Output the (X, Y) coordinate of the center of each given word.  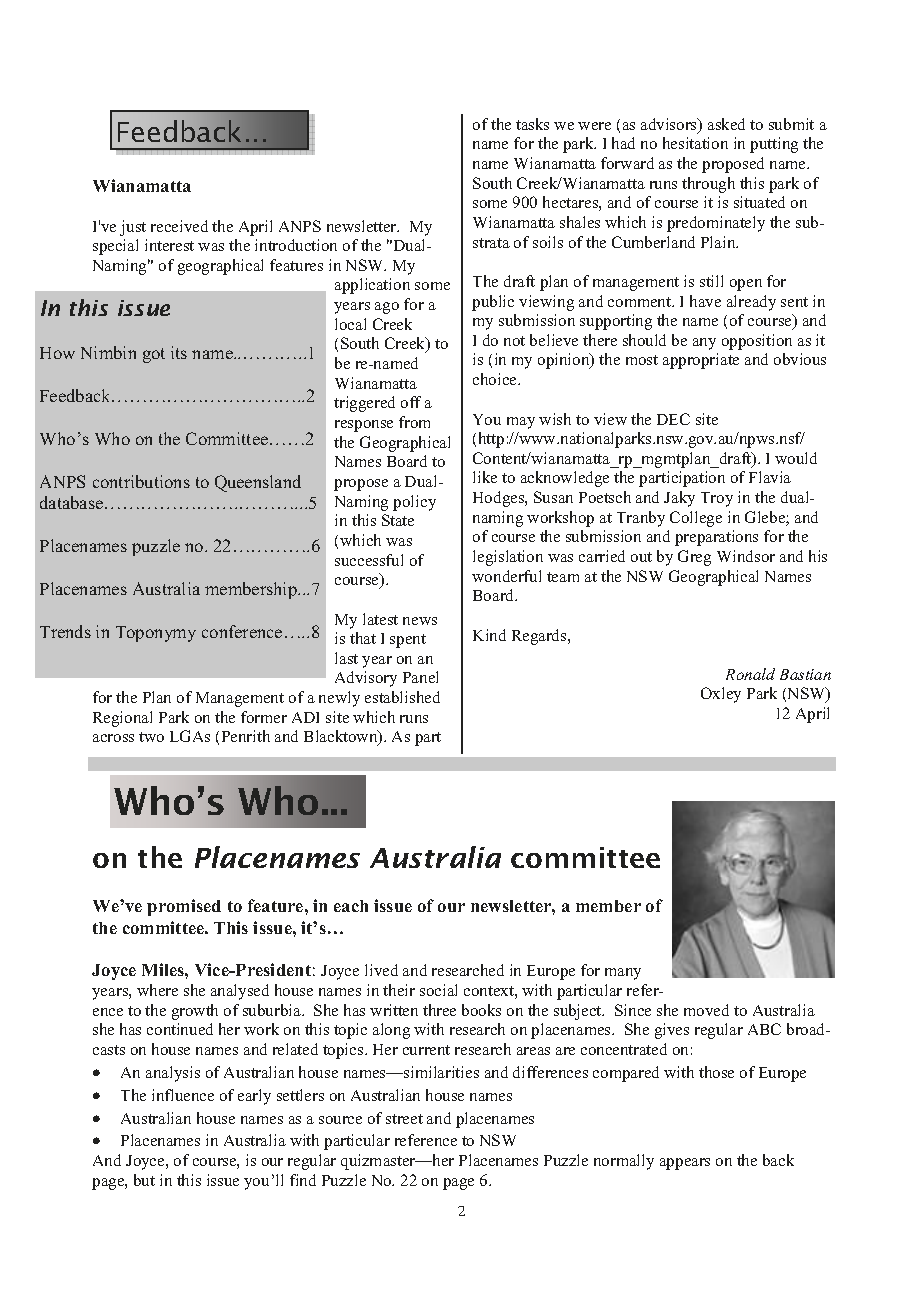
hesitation (695, 143)
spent (408, 641)
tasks (532, 124)
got (154, 355)
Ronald (750, 674)
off (411, 402)
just (133, 228)
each (351, 906)
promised (184, 907)
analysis (173, 1074)
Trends (65, 631)
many (623, 974)
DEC (673, 419)
